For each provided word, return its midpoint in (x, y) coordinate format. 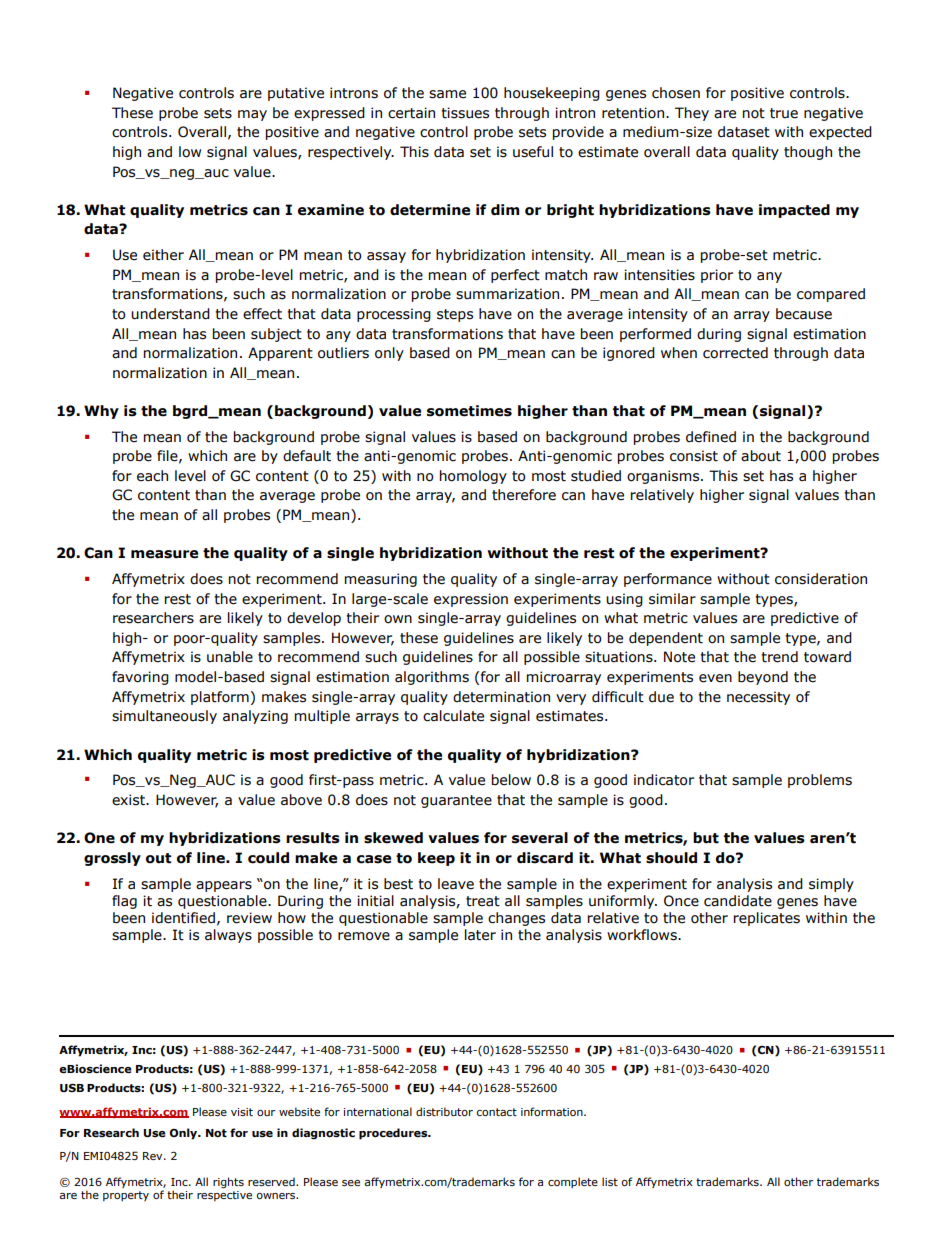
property (126, 1196)
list (610, 1181)
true (784, 113)
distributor (444, 1111)
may (252, 115)
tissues (465, 113)
